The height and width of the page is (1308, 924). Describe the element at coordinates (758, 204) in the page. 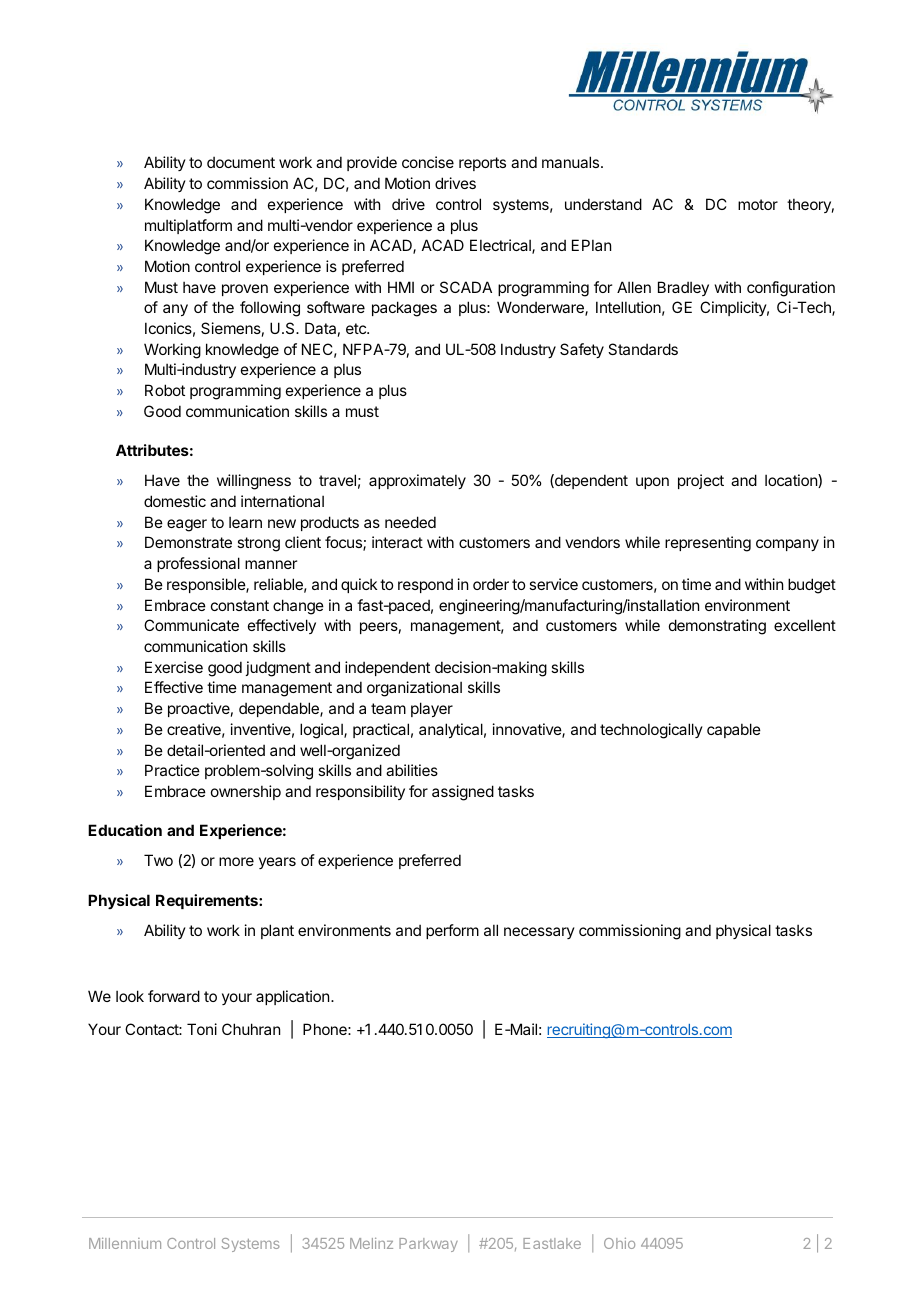

I see `motor` at that location.
